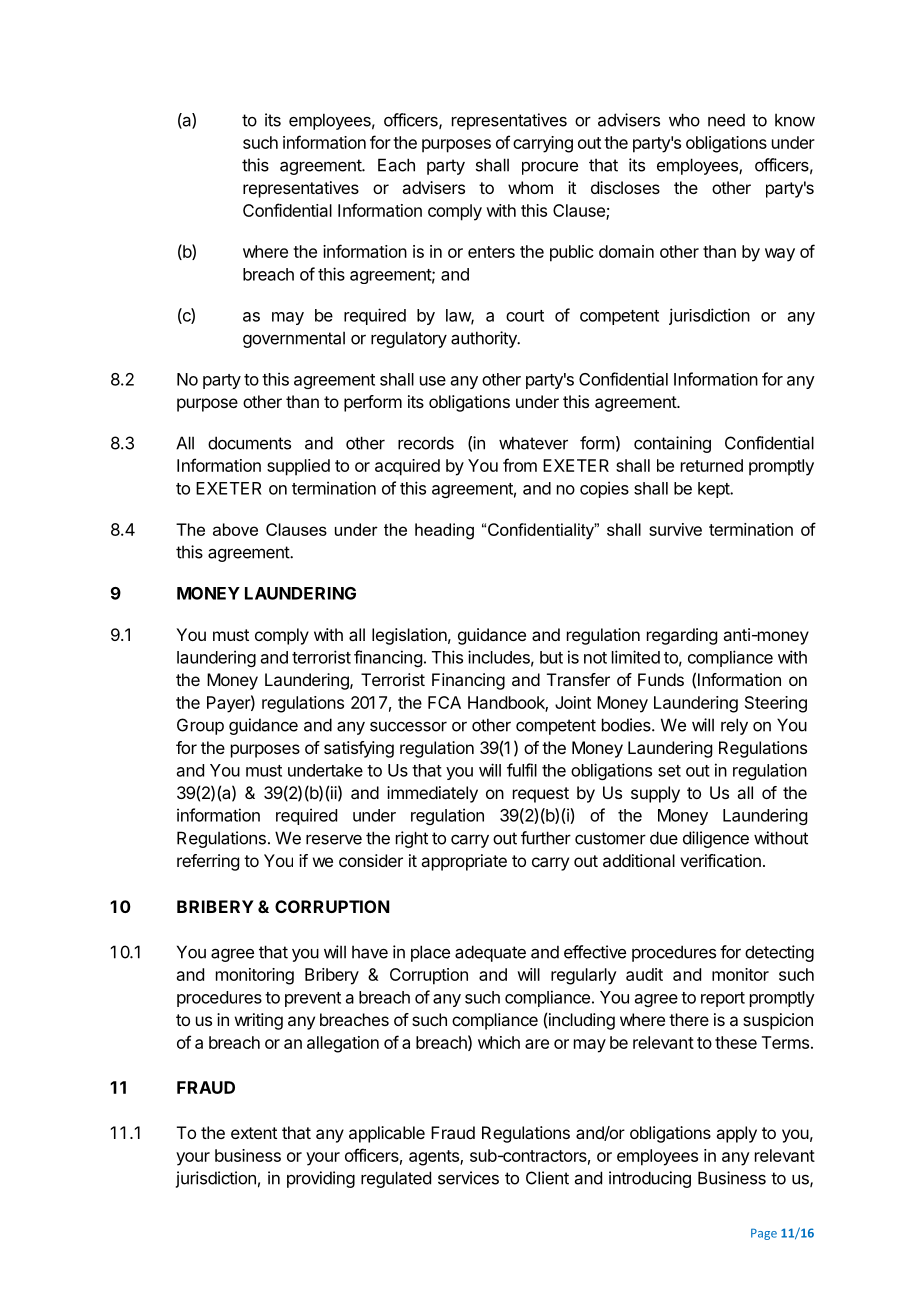  What do you see at coordinates (530, 187) in the document?
I see `whom` at bounding box center [530, 187].
